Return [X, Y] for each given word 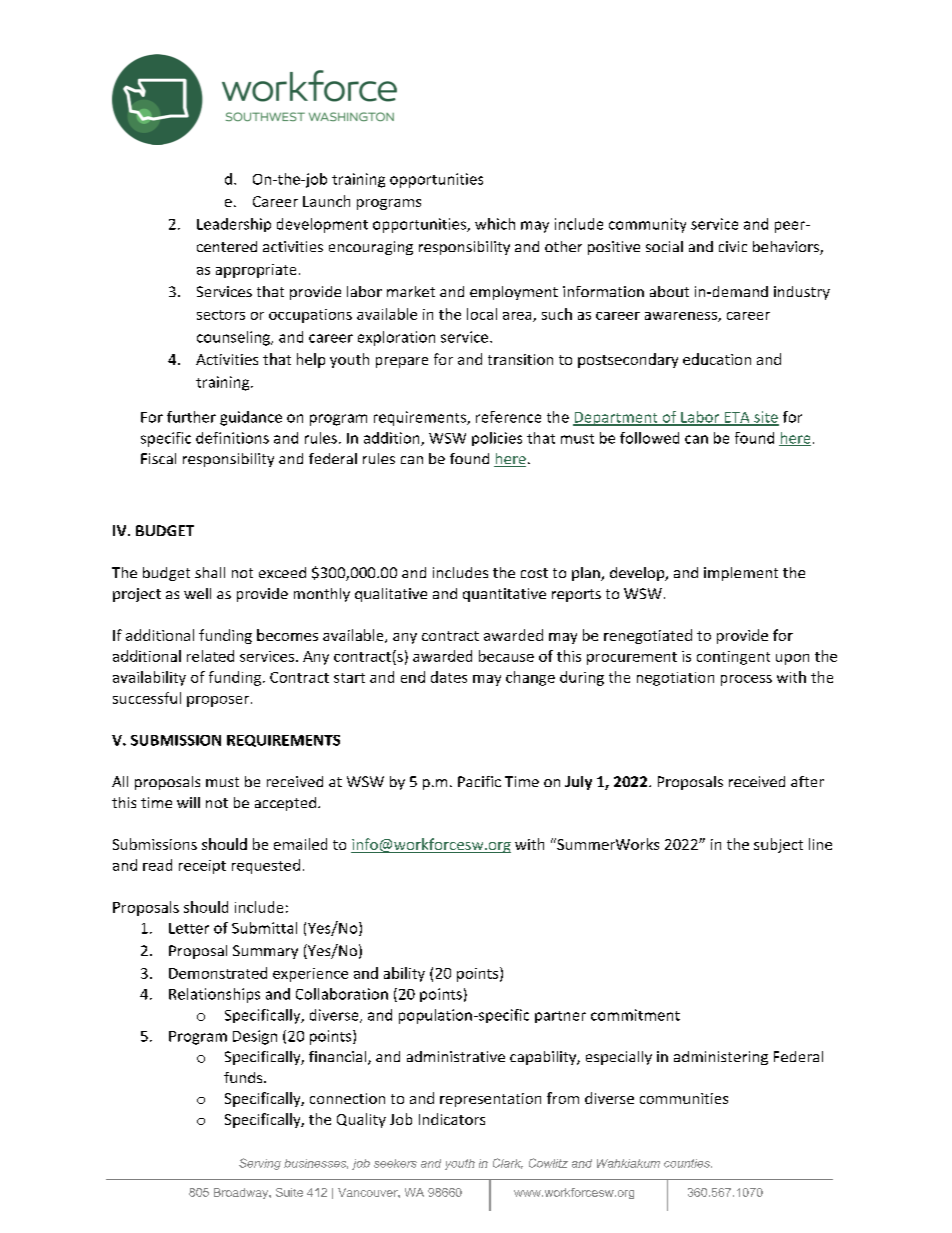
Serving [260, 1164]
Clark [508, 1163]
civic [733, 246]
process [746, 680]
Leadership [234, 225]
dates [449, 677]
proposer [218, 701]
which [495, 224]
